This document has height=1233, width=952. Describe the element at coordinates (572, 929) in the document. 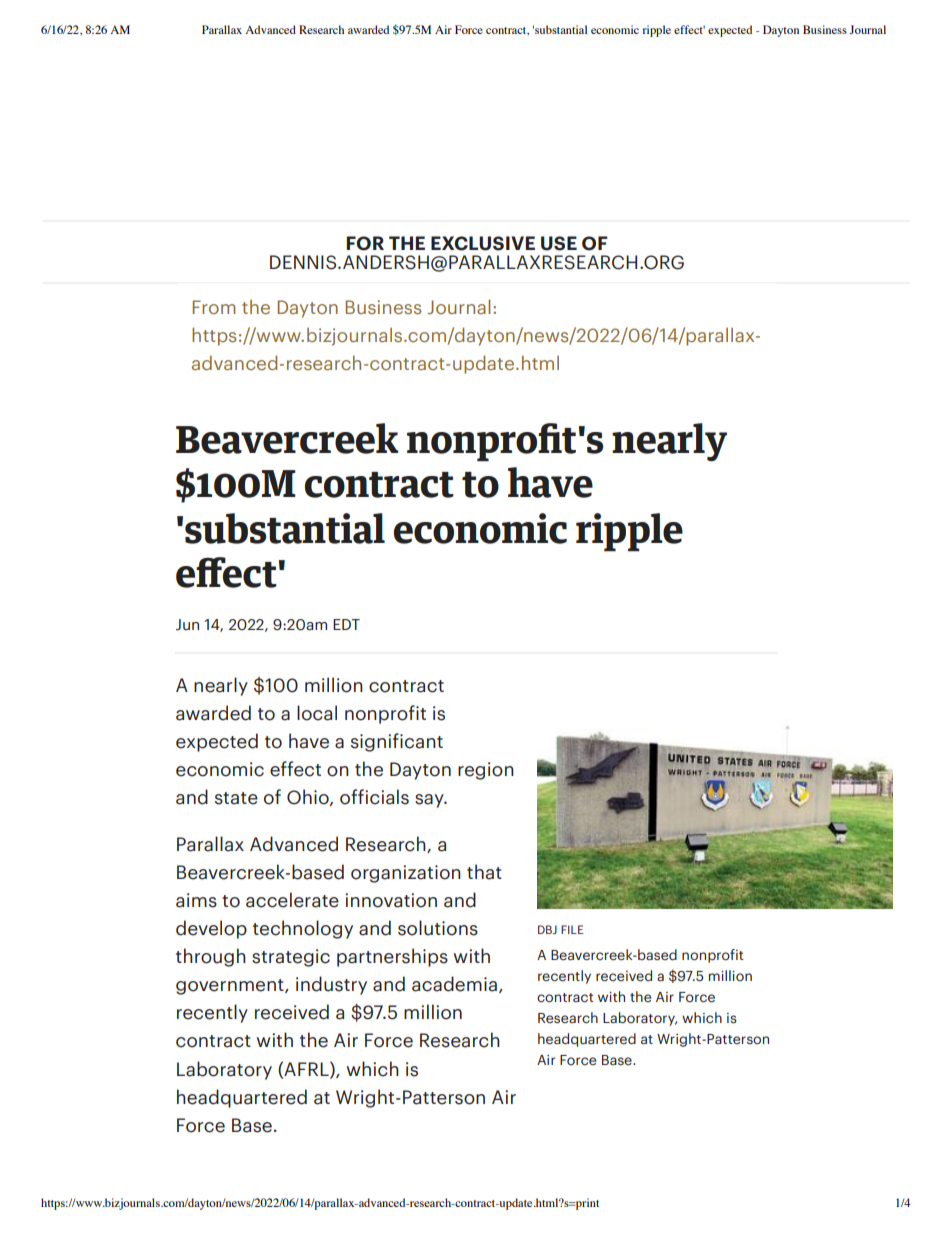

I see `FILE` at that location.
